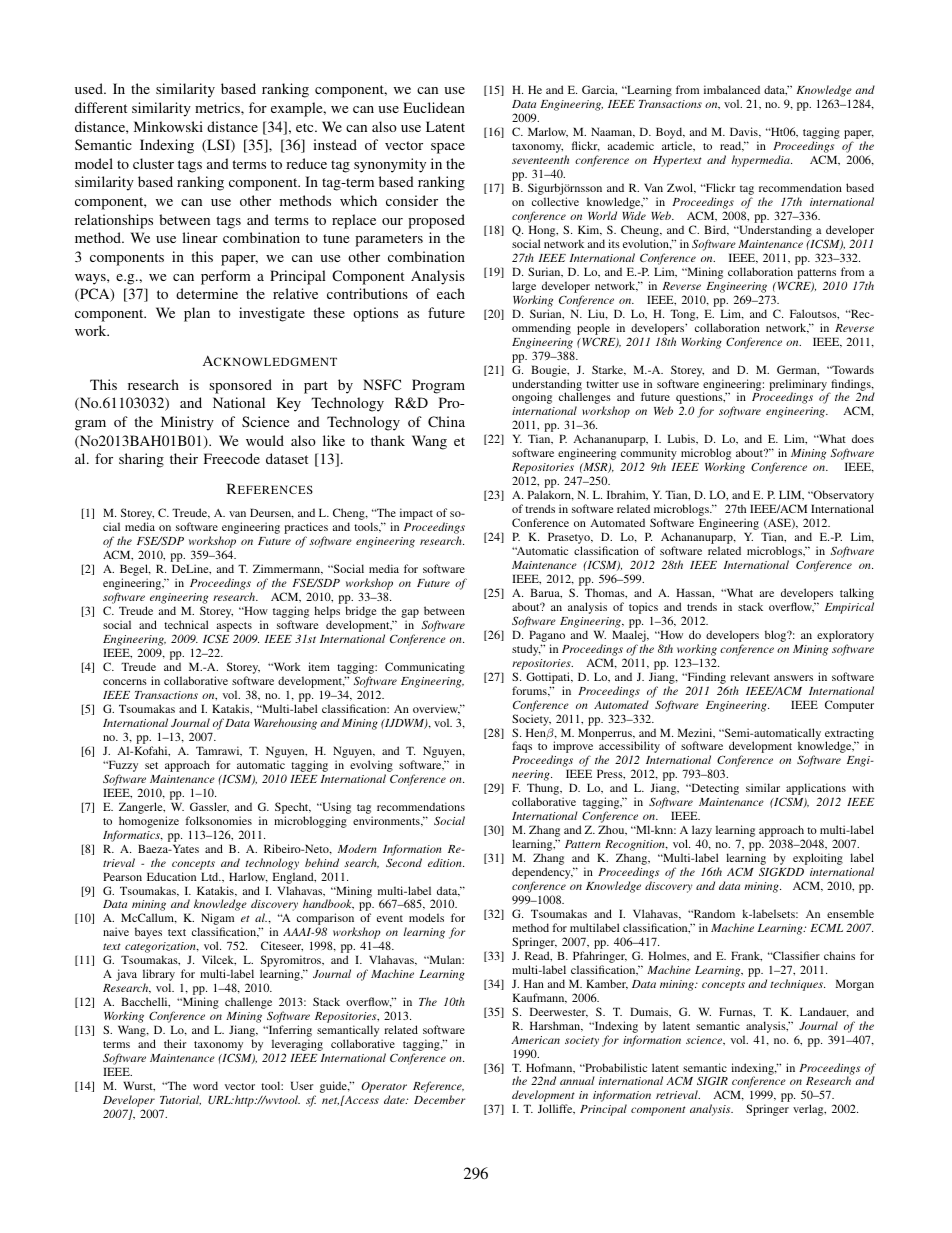 Image resolution: width=952 pixels, height=1233 pixels. What do you see at coordinates (550, 371) in the page?
I see `Bougie` at bounding box center [550, 371].
